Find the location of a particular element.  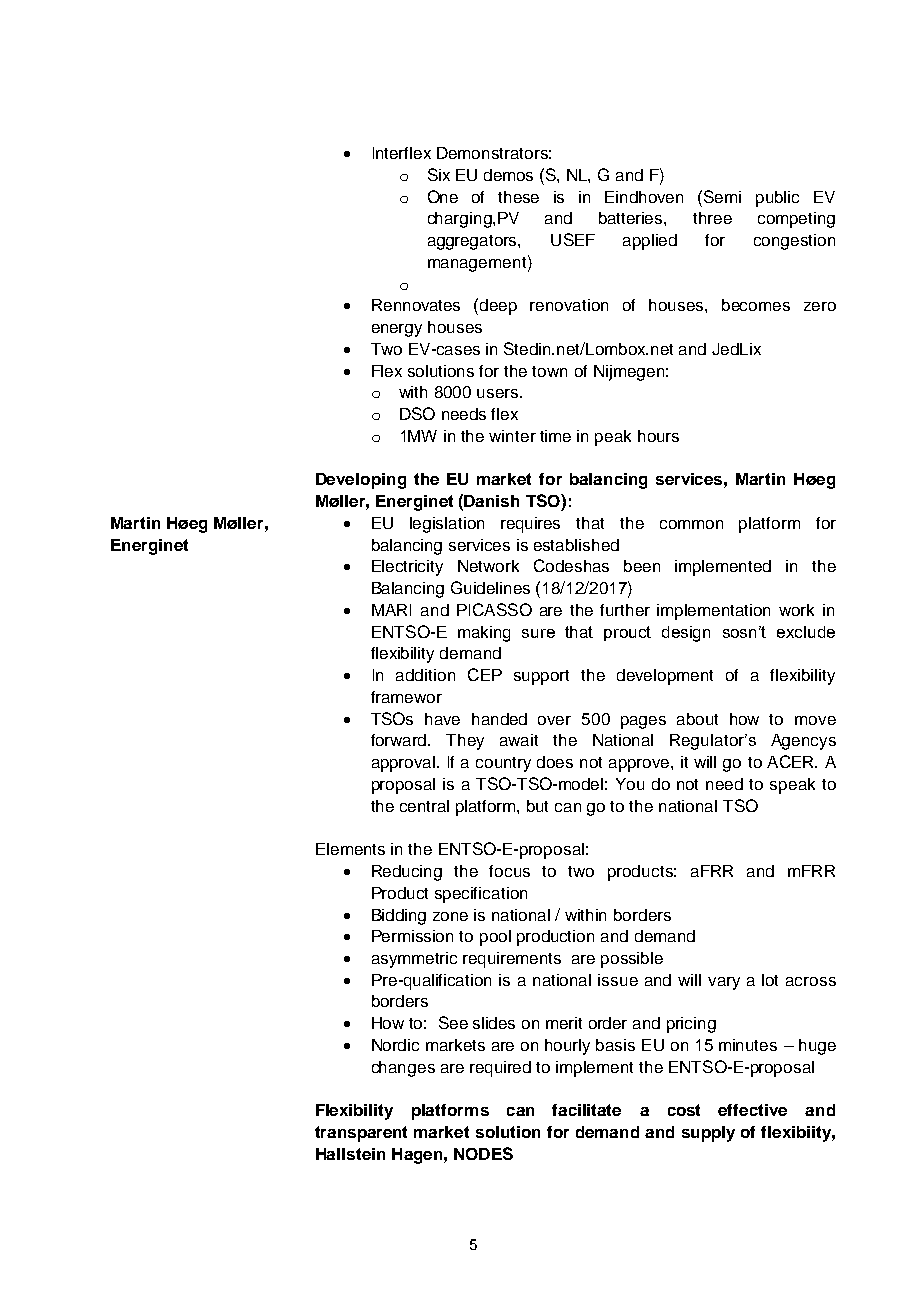

addition is located at coordinates (425, 675).
